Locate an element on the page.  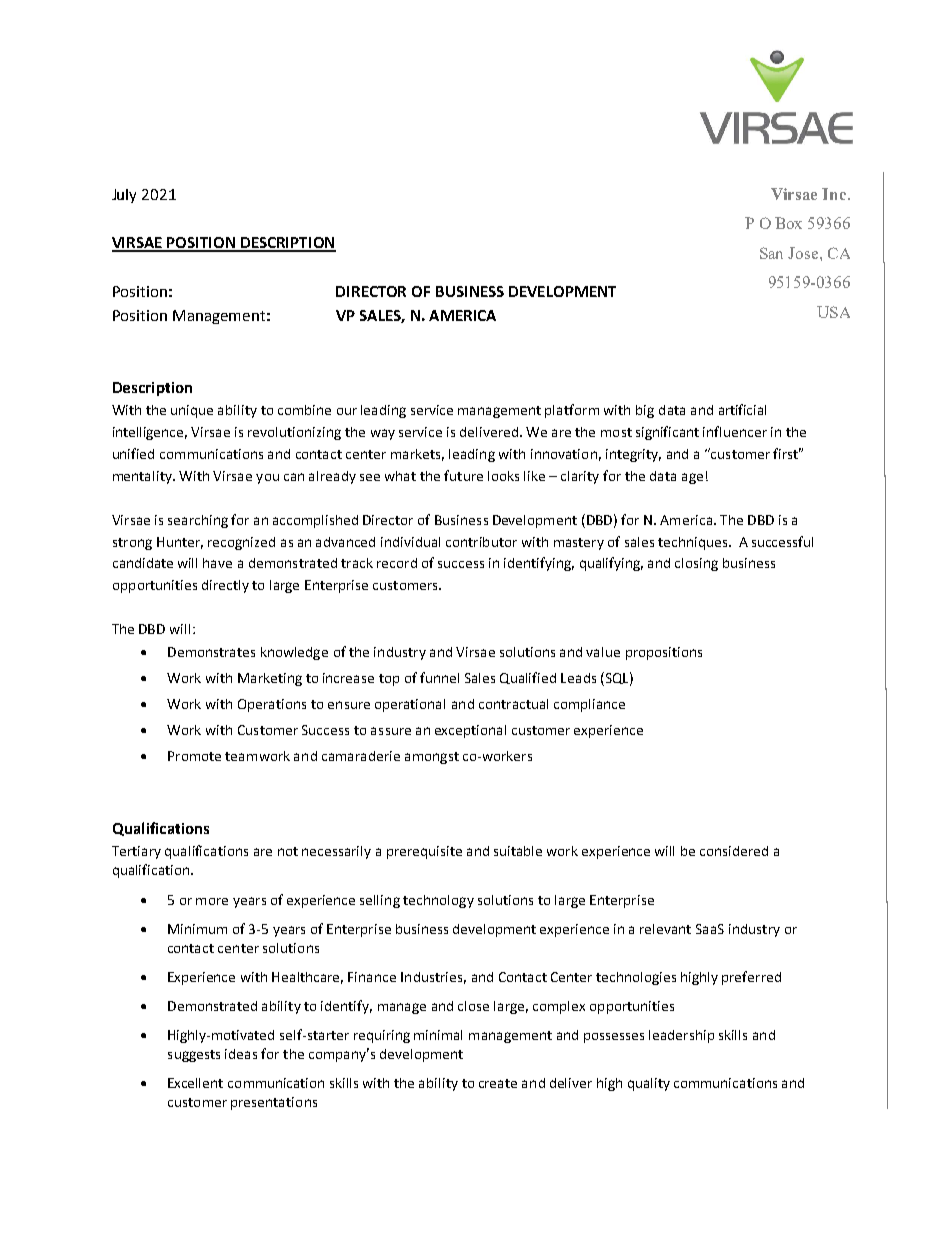
Promote is located at coordinates (194, 756).
